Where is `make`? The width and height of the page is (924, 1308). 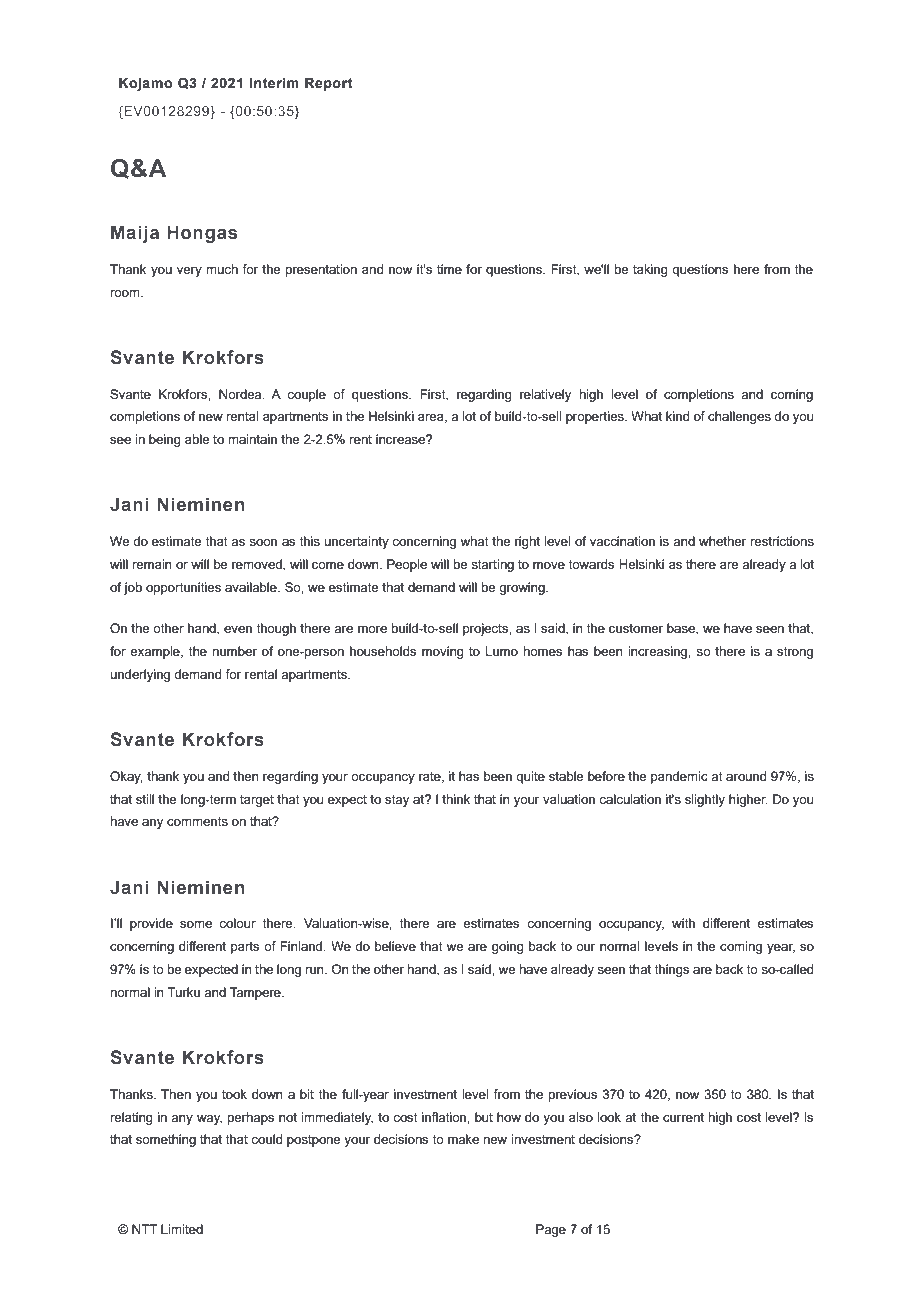 make is located at coordinates (463, 1139).
